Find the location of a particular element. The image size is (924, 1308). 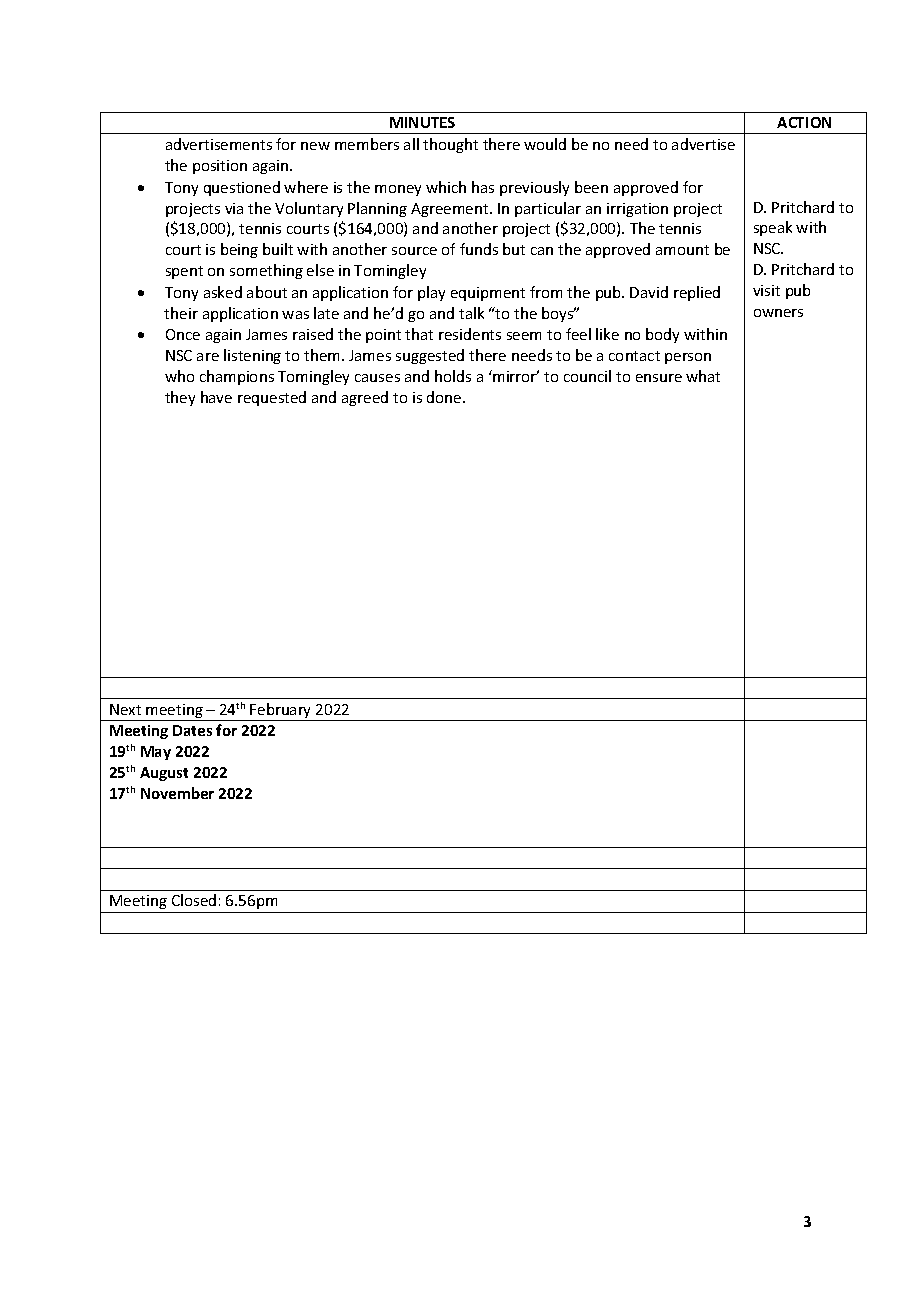

ACTION is located at coordinates (804, 122).
